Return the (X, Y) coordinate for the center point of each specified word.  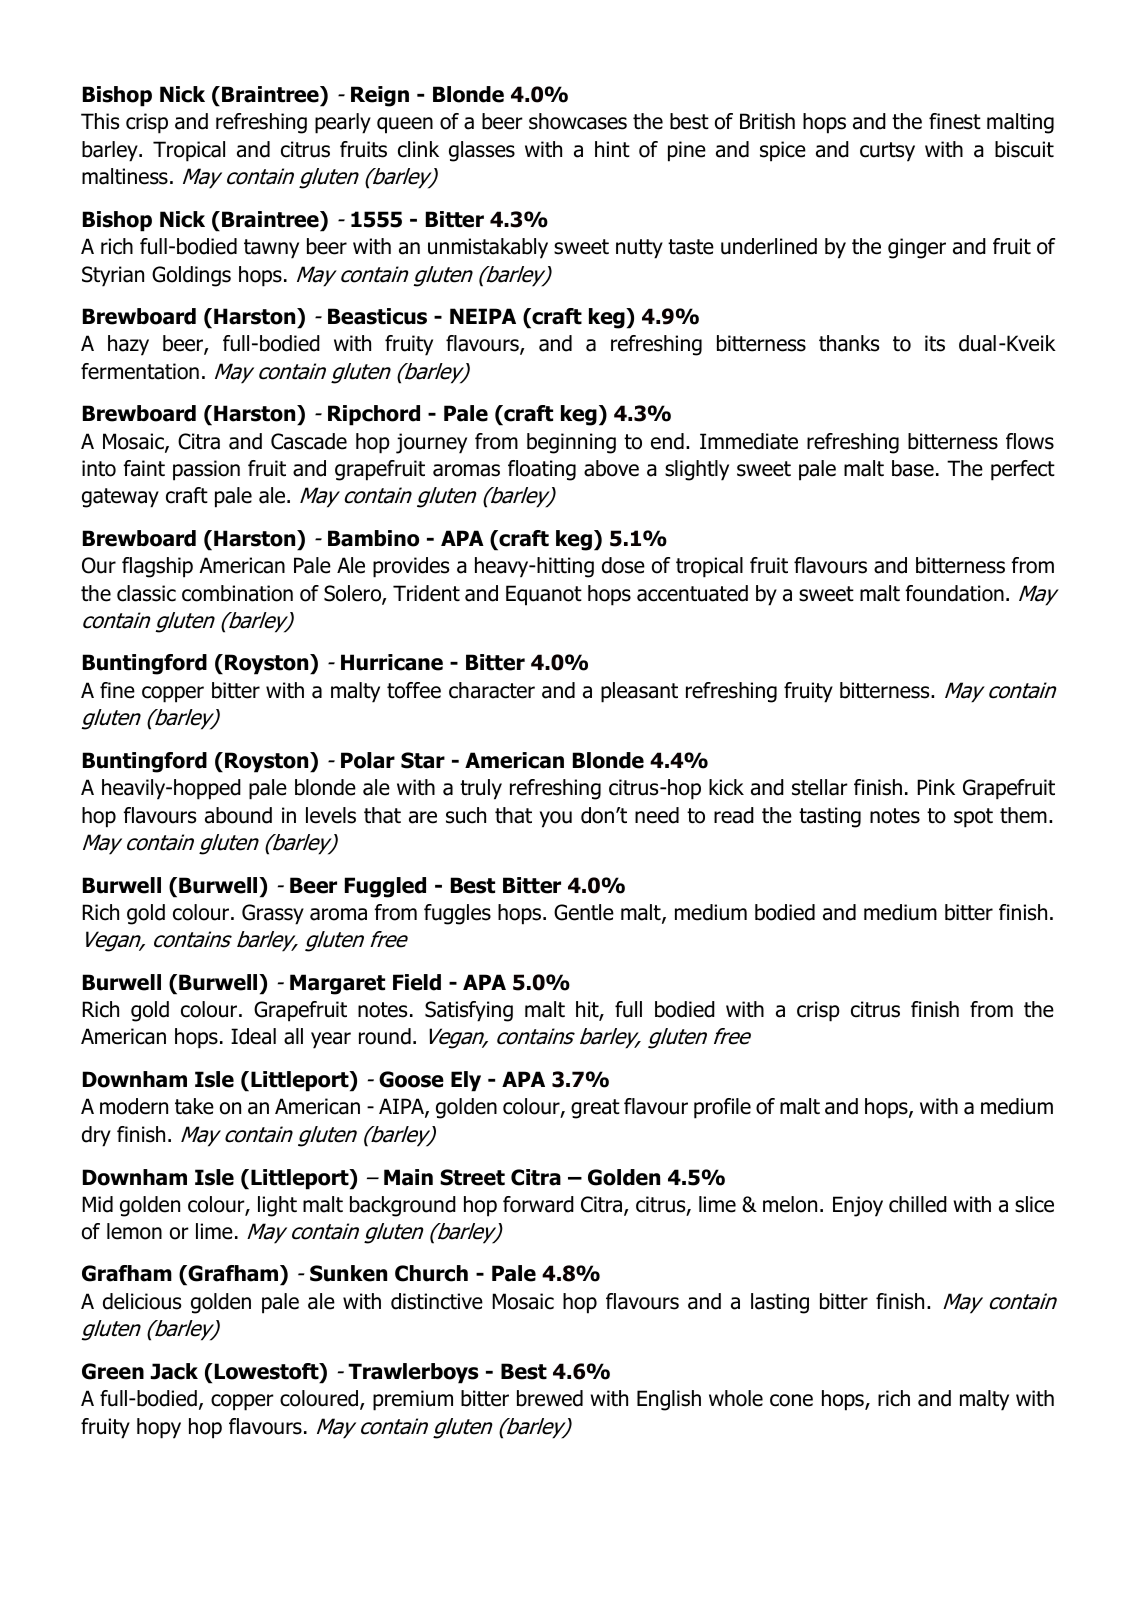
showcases (578, 121)
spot (973, 818)
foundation (954, 593)
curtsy (887, 152)
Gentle (584, 912)
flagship (157, 567)
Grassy (273, 914)
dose (623, 565)
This (100, 121)
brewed (550, 1398)
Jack (174, 1371)
